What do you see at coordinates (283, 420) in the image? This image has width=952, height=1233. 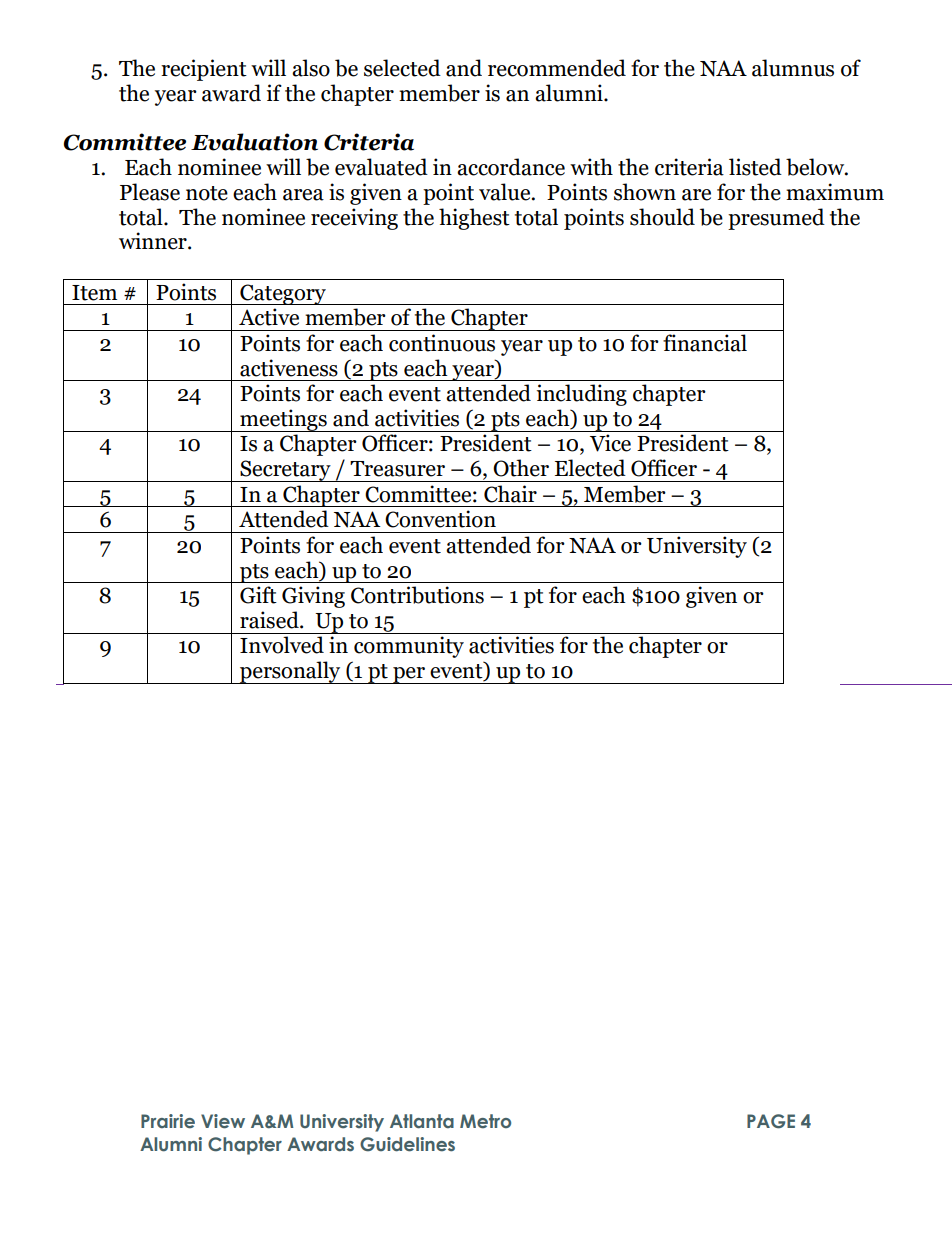 I see `meetings` at bounding box center [283, 420].
